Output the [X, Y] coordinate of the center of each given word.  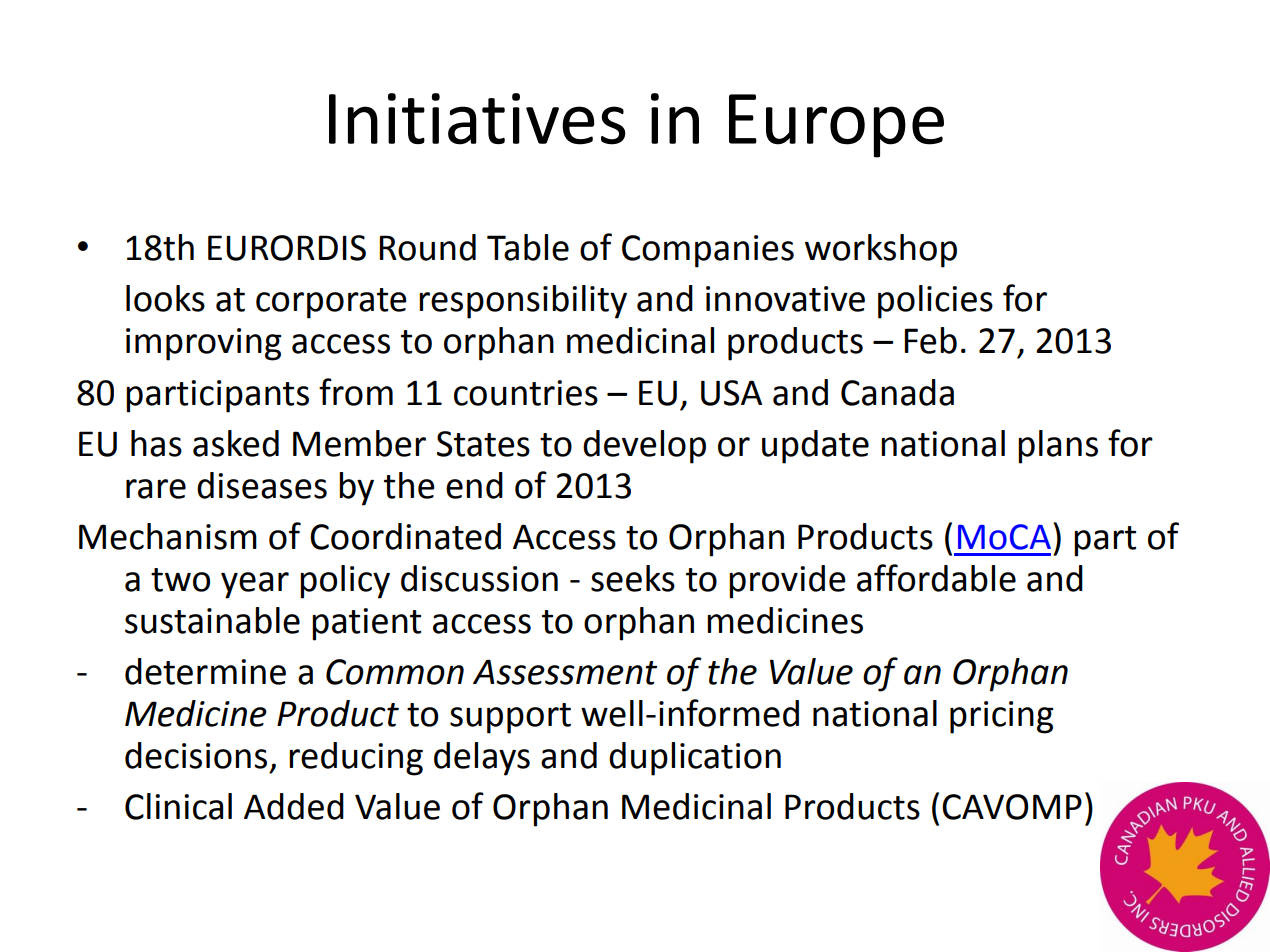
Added [294, 806]
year [255, 585]
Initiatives [477, 119]
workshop [881, 251]
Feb [930, 340]
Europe [836, 126]
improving [203, 344]
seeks [633, 578]
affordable [936, 578]
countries [526, 393]
